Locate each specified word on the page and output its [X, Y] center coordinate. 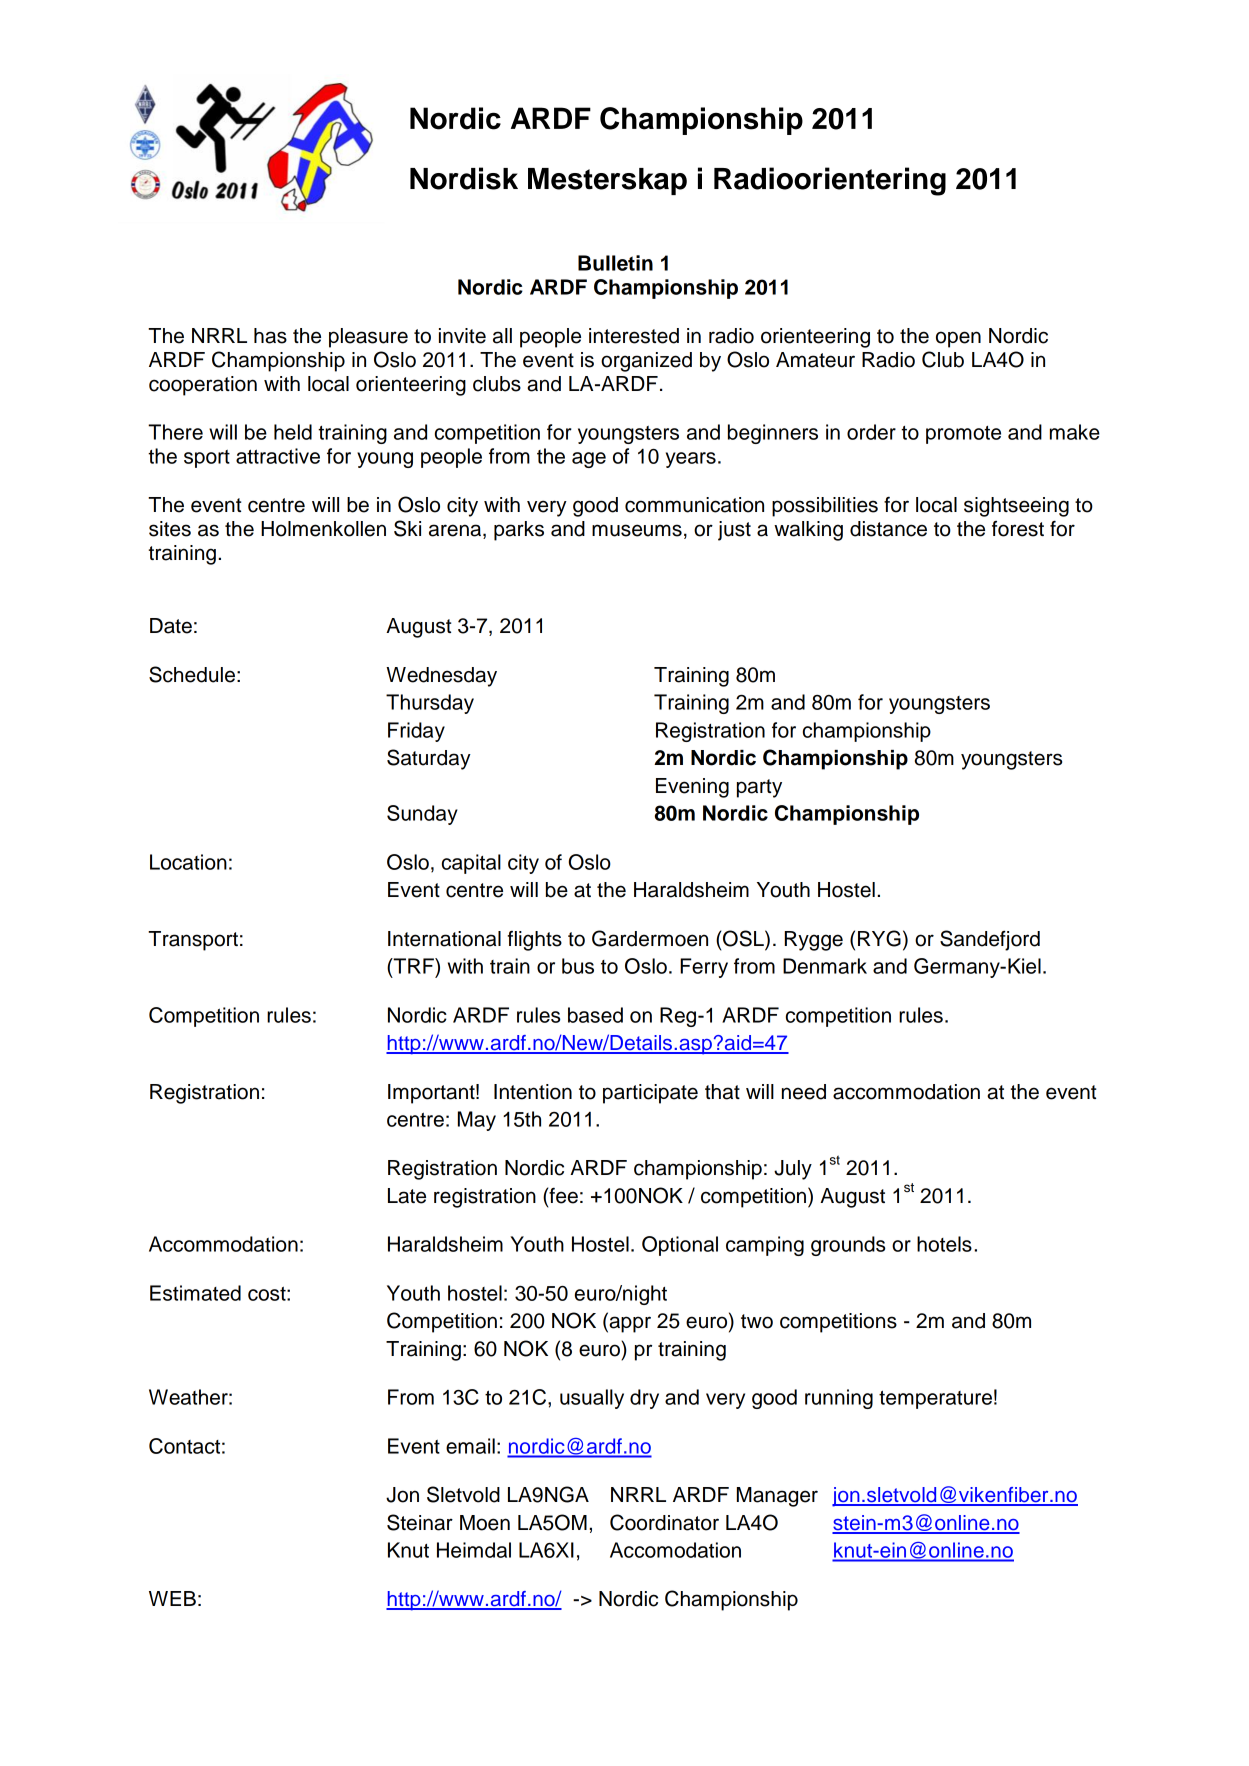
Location [188, 862]
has [270, 336]
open [958, 339]
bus [578, 966]
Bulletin [615, 263]
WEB [172, 1598]
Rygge [814, 941]
